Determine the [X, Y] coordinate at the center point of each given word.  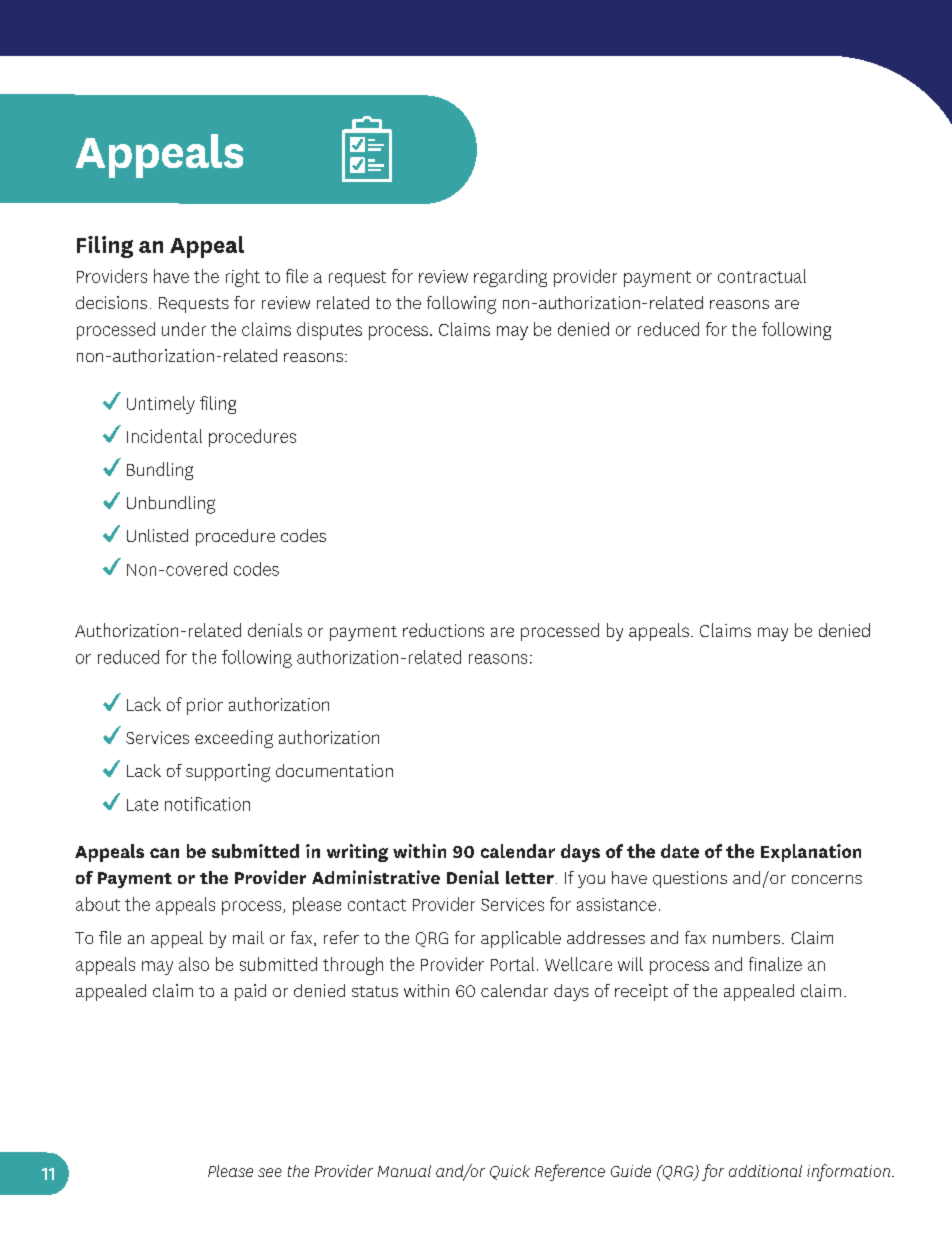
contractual [762, 276]
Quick [510, 1172]
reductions [443, 630]
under [184, 329]
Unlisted [157, 535]
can [164, 853]
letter [530, 877]
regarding [510, 278]
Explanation [811, 853]
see [270, 1172]
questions [690, 879]
